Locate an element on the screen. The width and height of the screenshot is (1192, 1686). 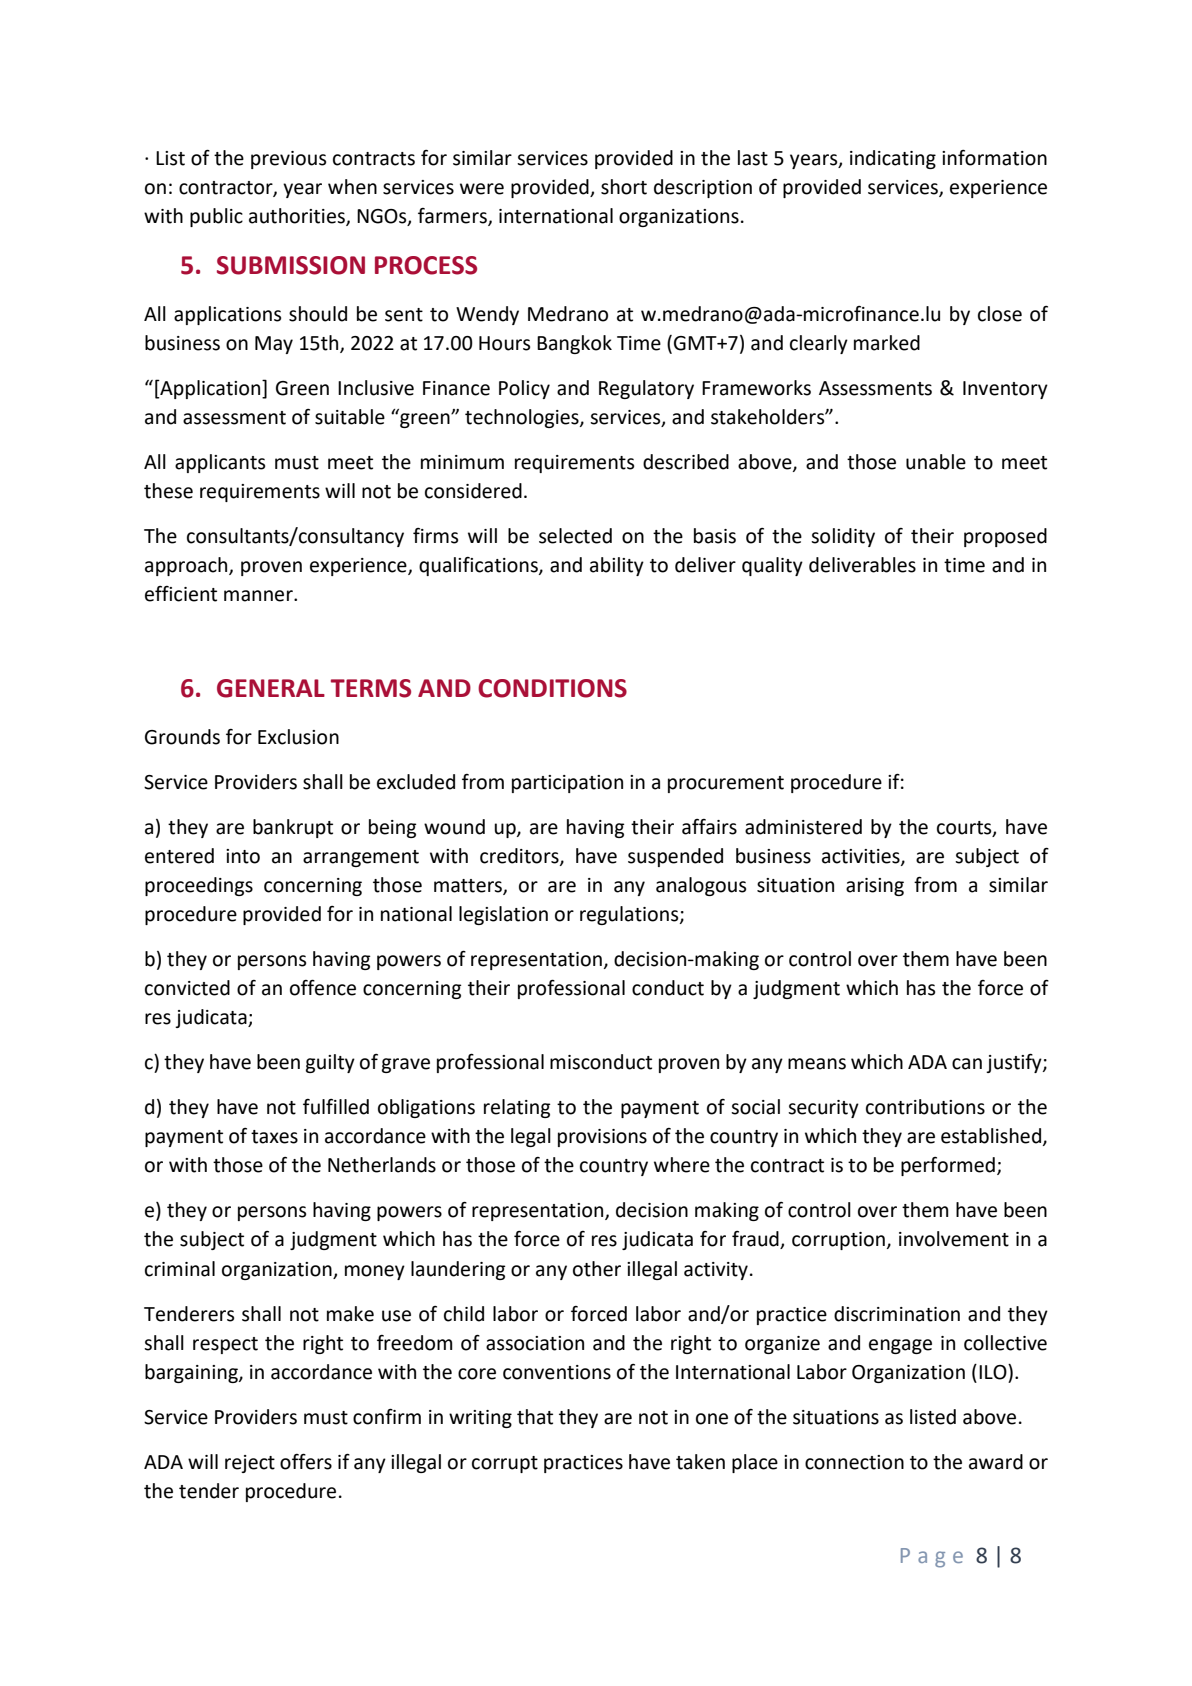
Page is located at coordinates (932, 1558).
